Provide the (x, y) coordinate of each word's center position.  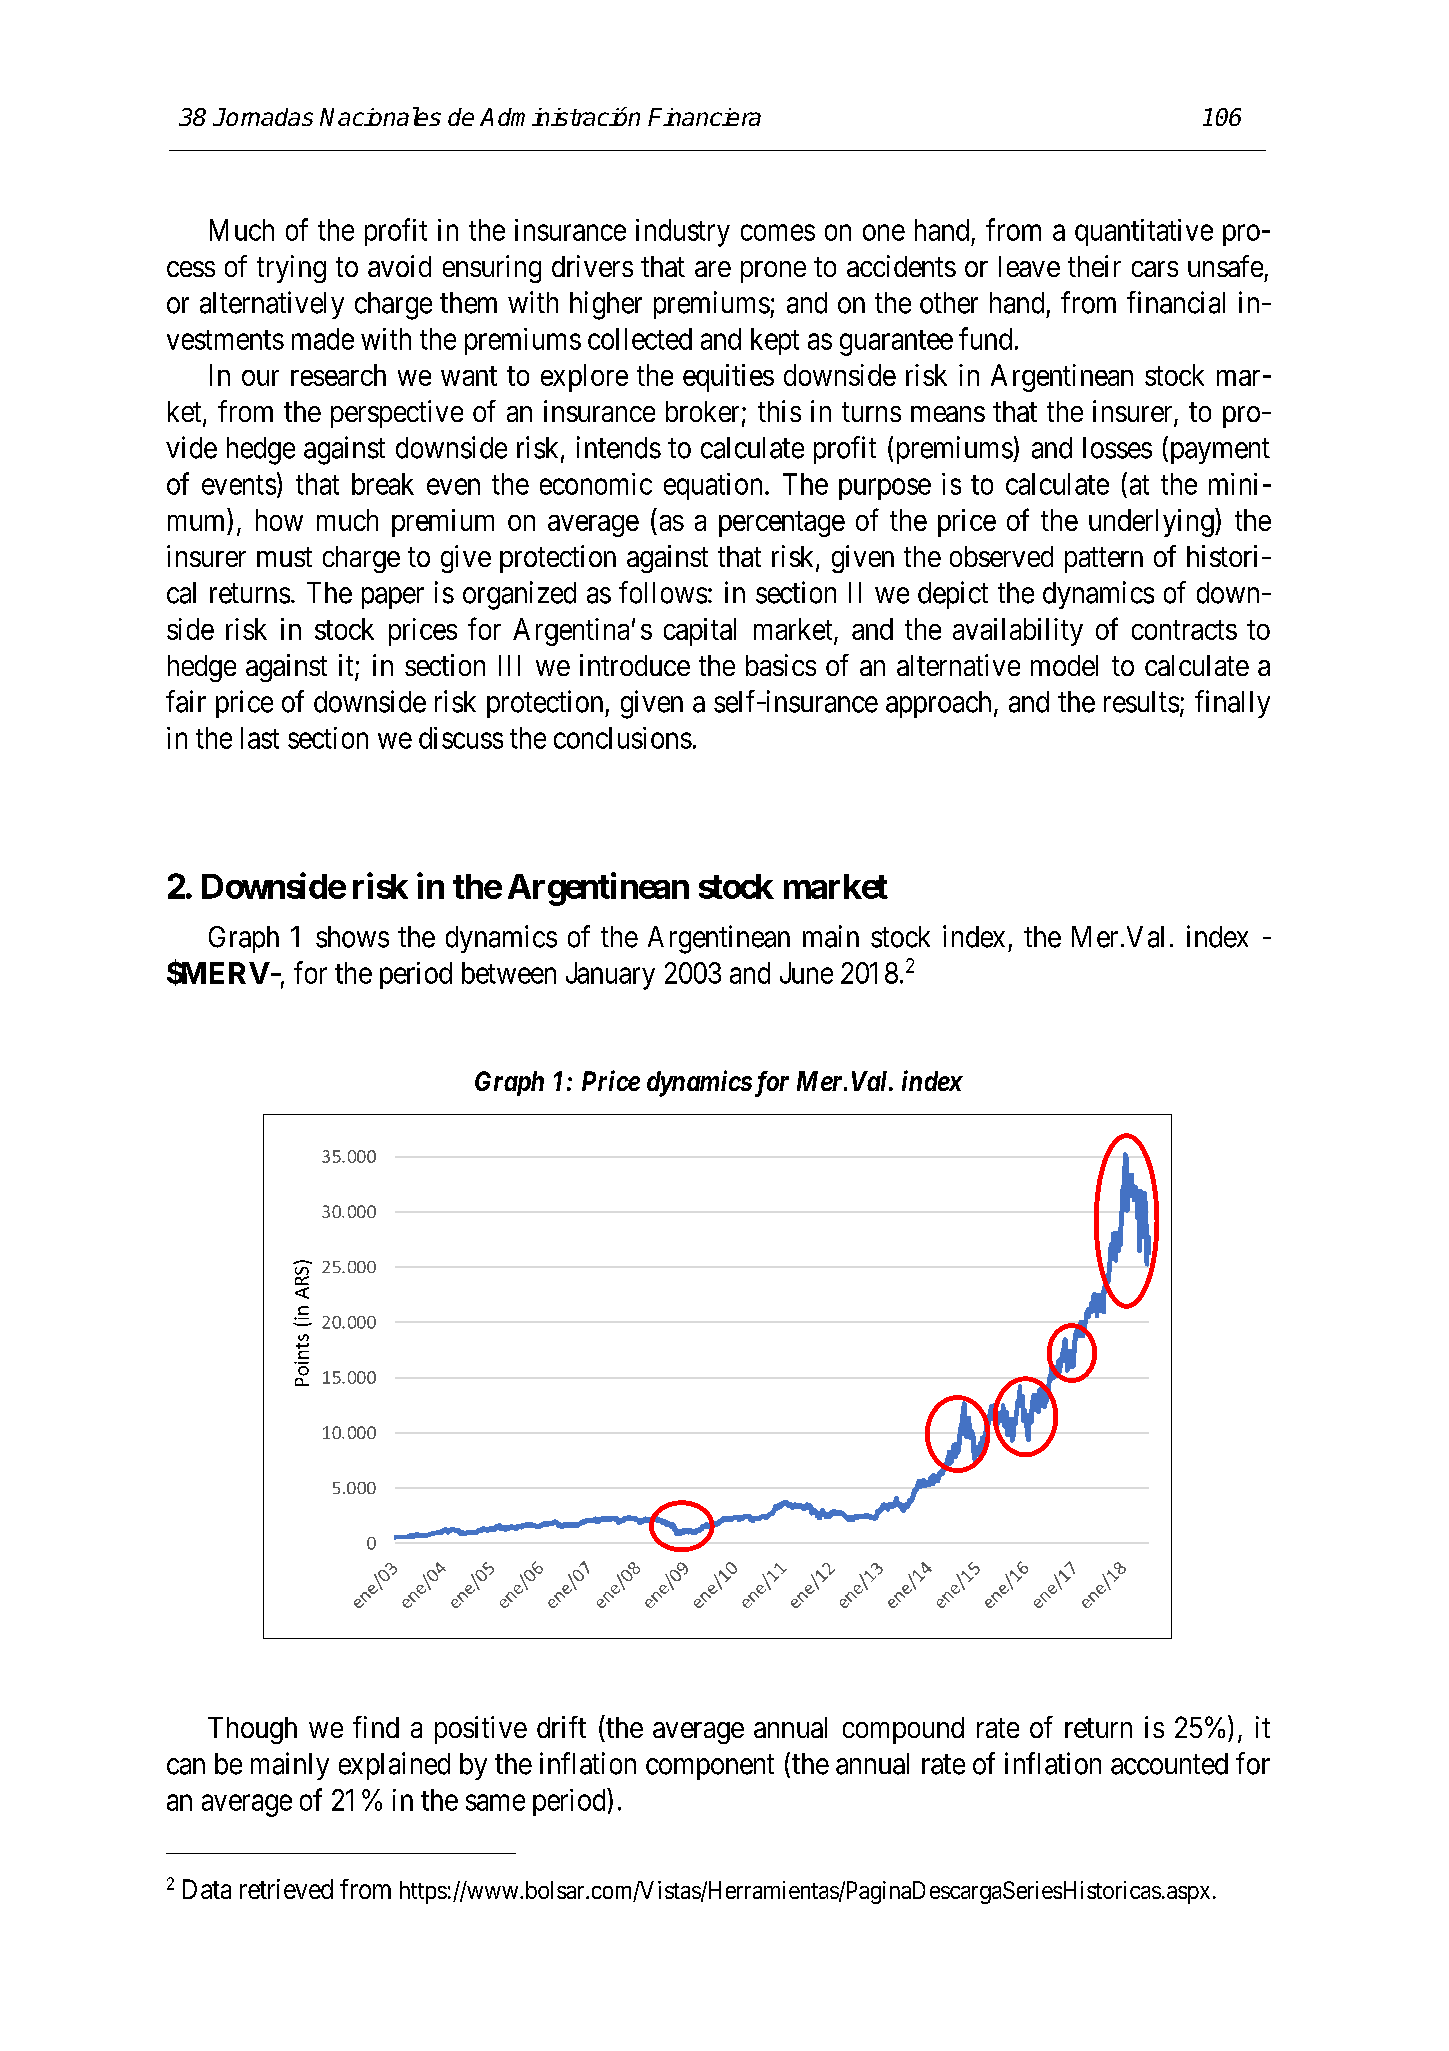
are (713, 269)
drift (561, 1727)
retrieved (286, 1889)
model (1064, 665)
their (1094, 266)
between (509, 973)
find (376, 1727)
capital (700, 632)
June (806, 973)
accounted (1169, 1764)
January (610, 976)
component (710, 1767)
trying (291, 269)
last (260, 738)
